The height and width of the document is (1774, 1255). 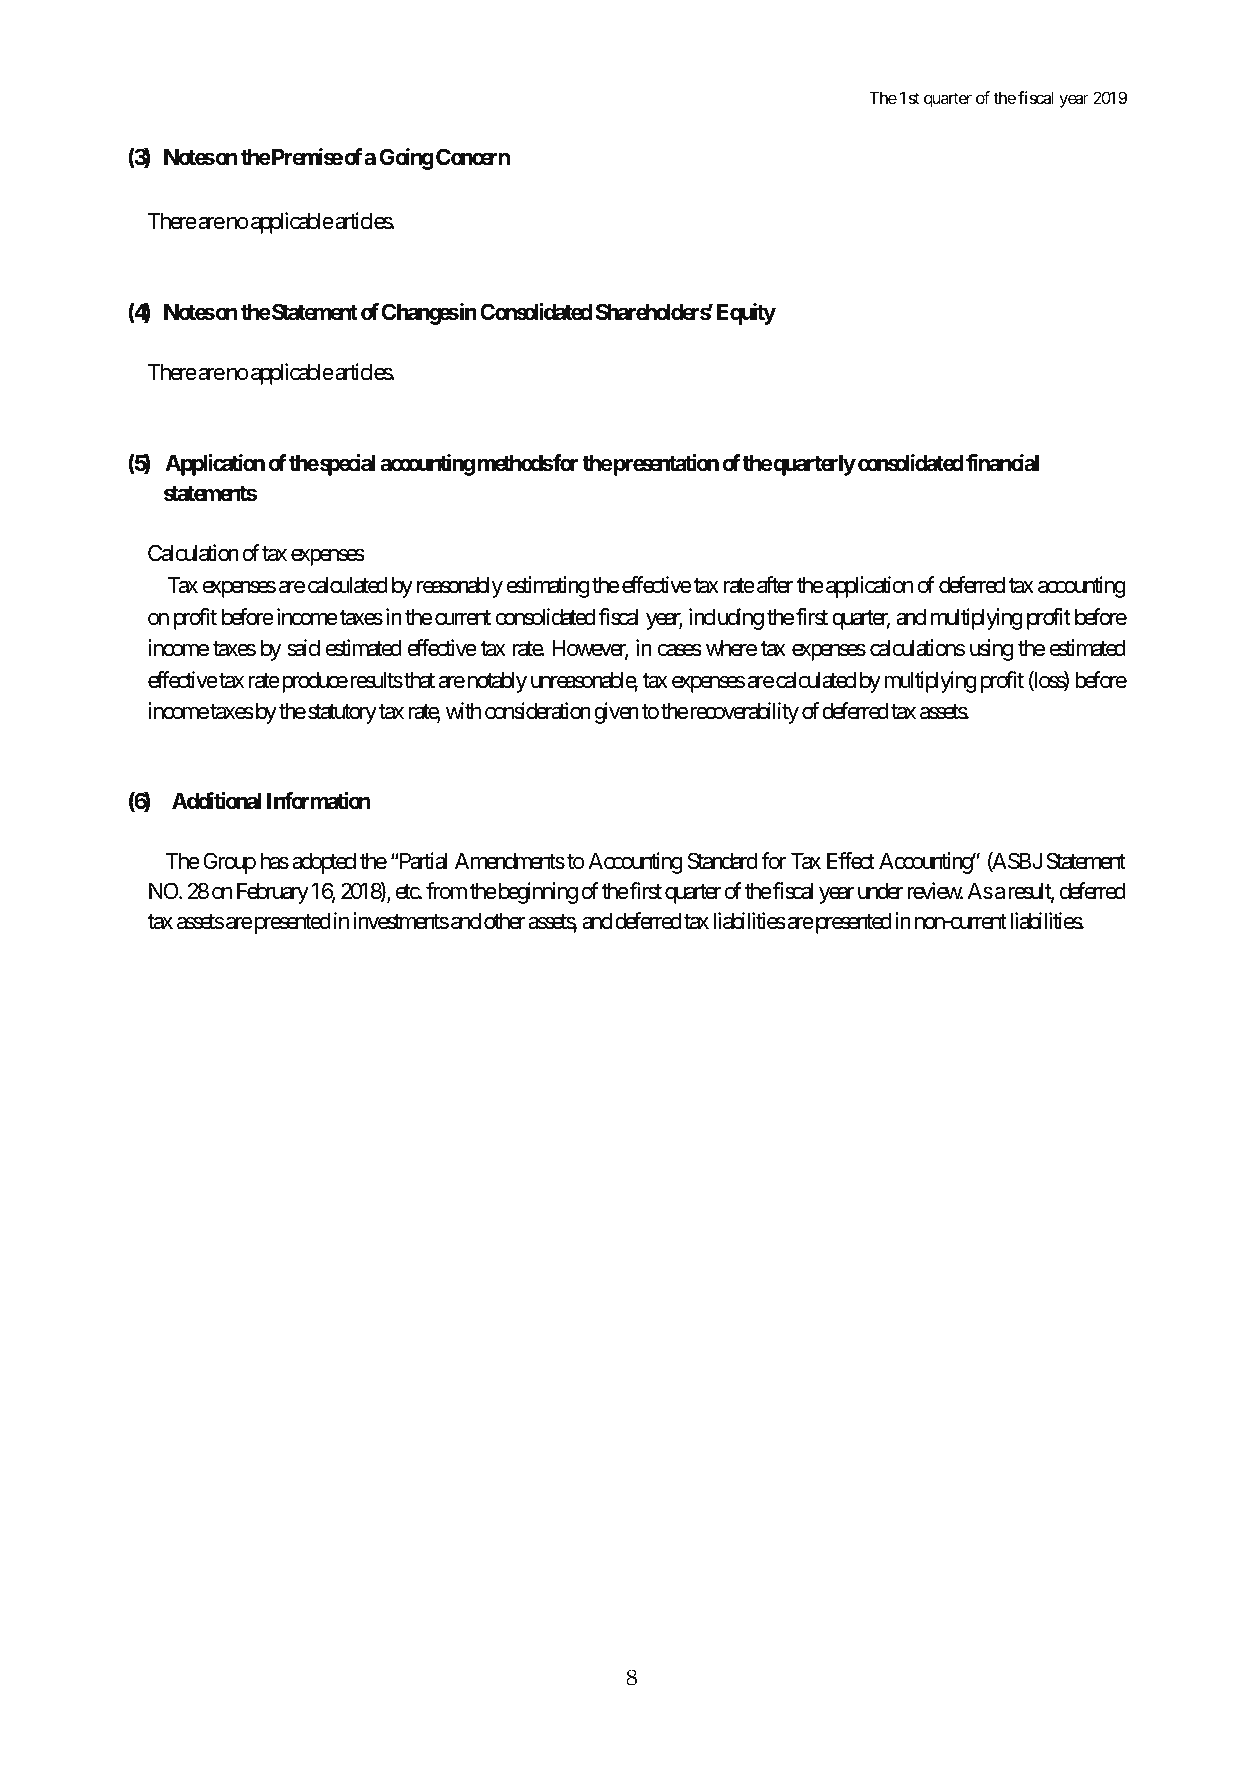 What do you see at coordinates (548, 587) in the document?
I see `estimating` at bounding box center [548, 587].
